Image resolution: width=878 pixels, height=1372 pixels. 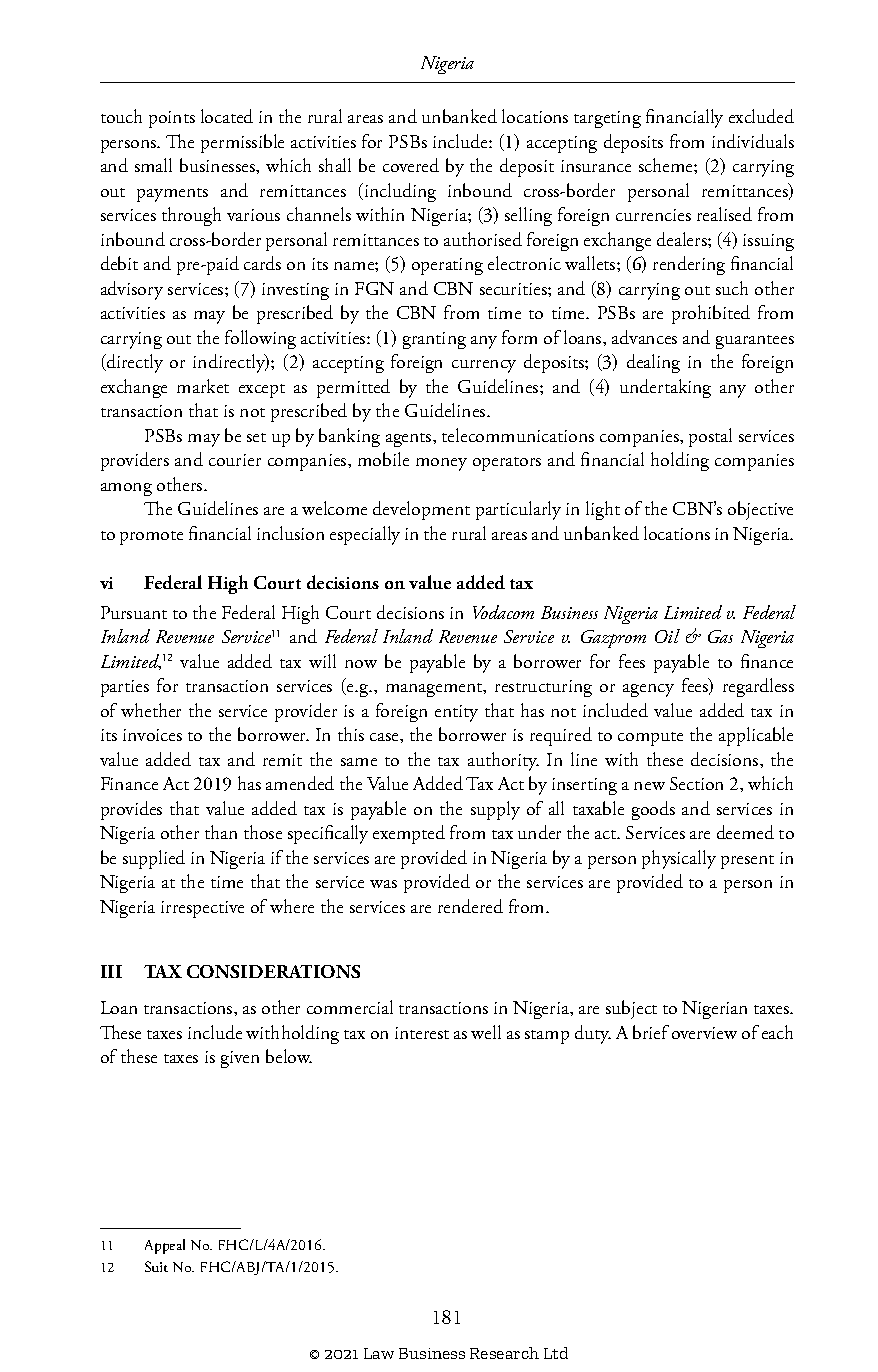 I want to click on promote, so click(x=151, y=538).
